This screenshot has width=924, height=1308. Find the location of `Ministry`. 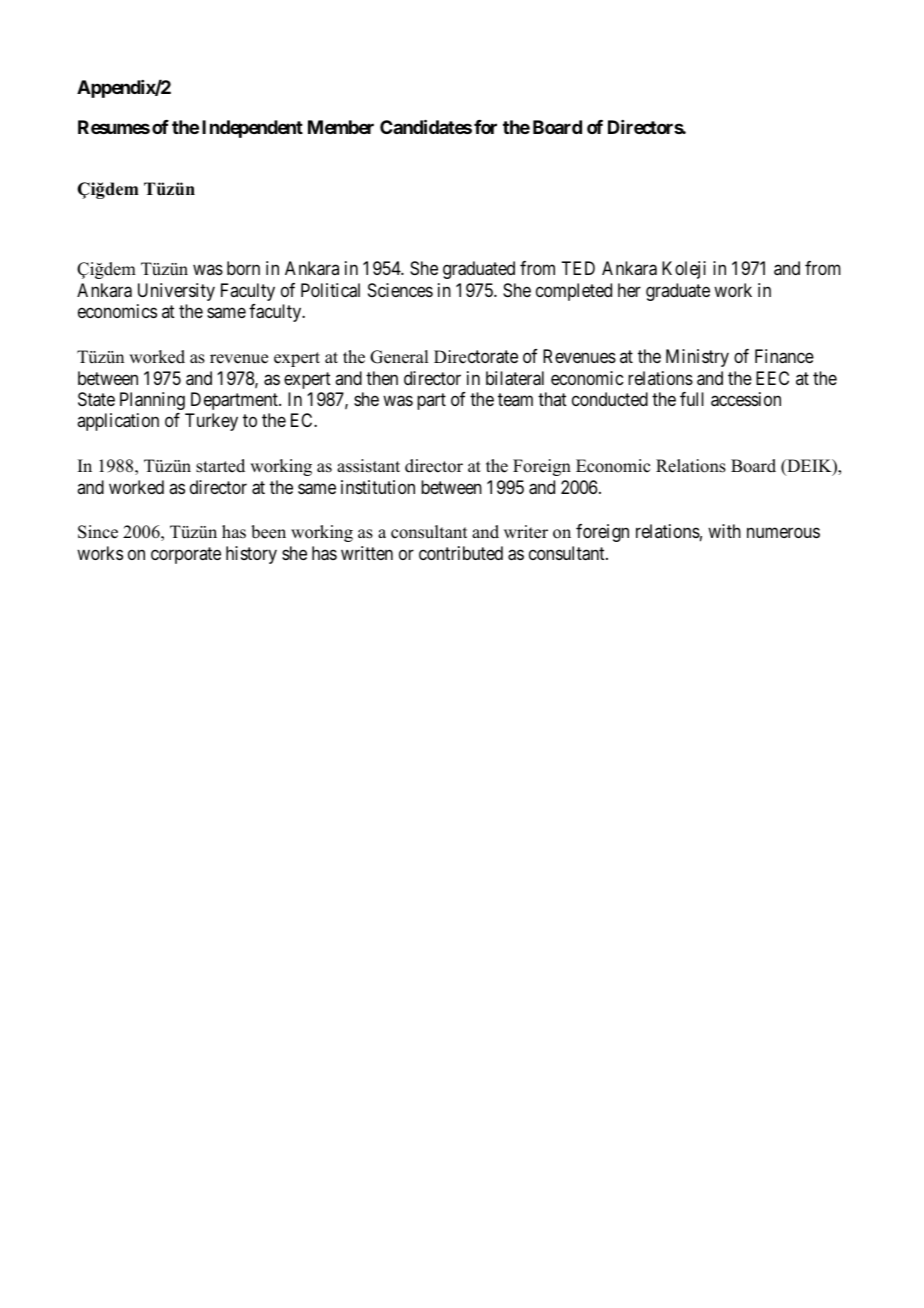

Ministry is located at coordinates (697, 358).
